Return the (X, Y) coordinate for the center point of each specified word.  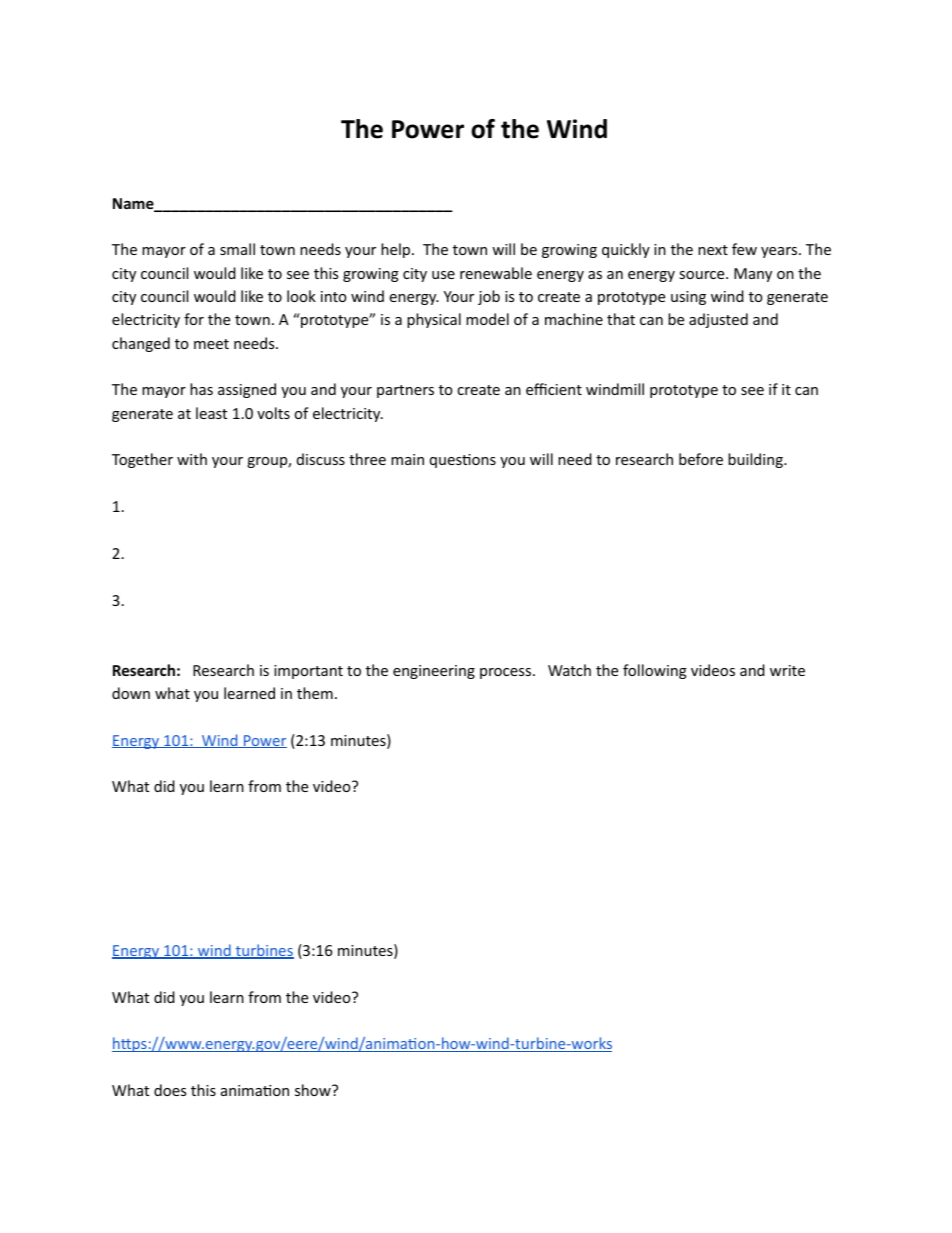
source (703, 275)
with (192, 459)
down (131, 693)
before (701, 459)
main (407, 459)
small (237, 249)
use (443, 275)
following (655, 671)
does (170, 1090)
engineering (434, 672)
